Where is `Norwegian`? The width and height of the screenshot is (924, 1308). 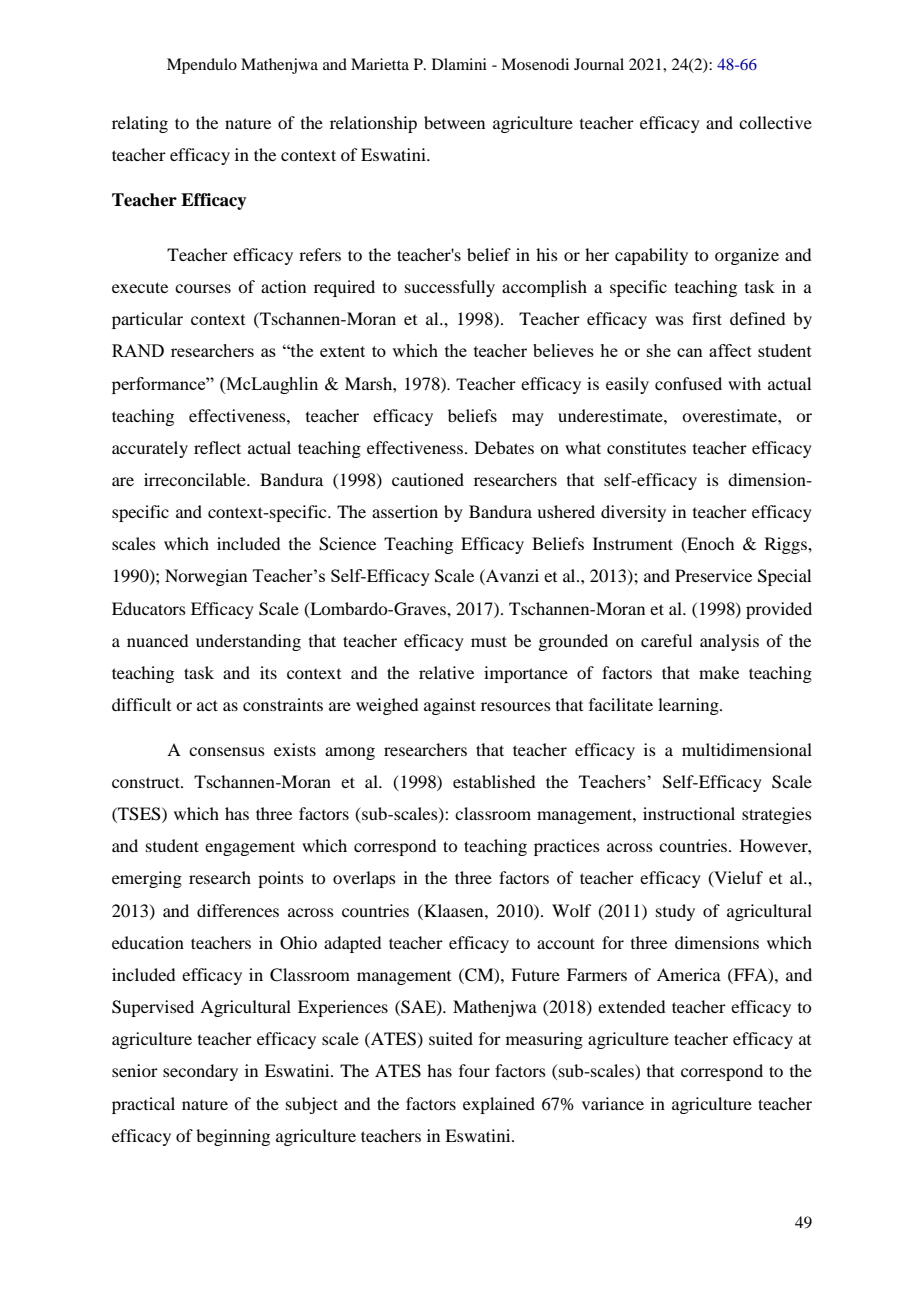
Norwegian is located at coordinates (206, 577).
